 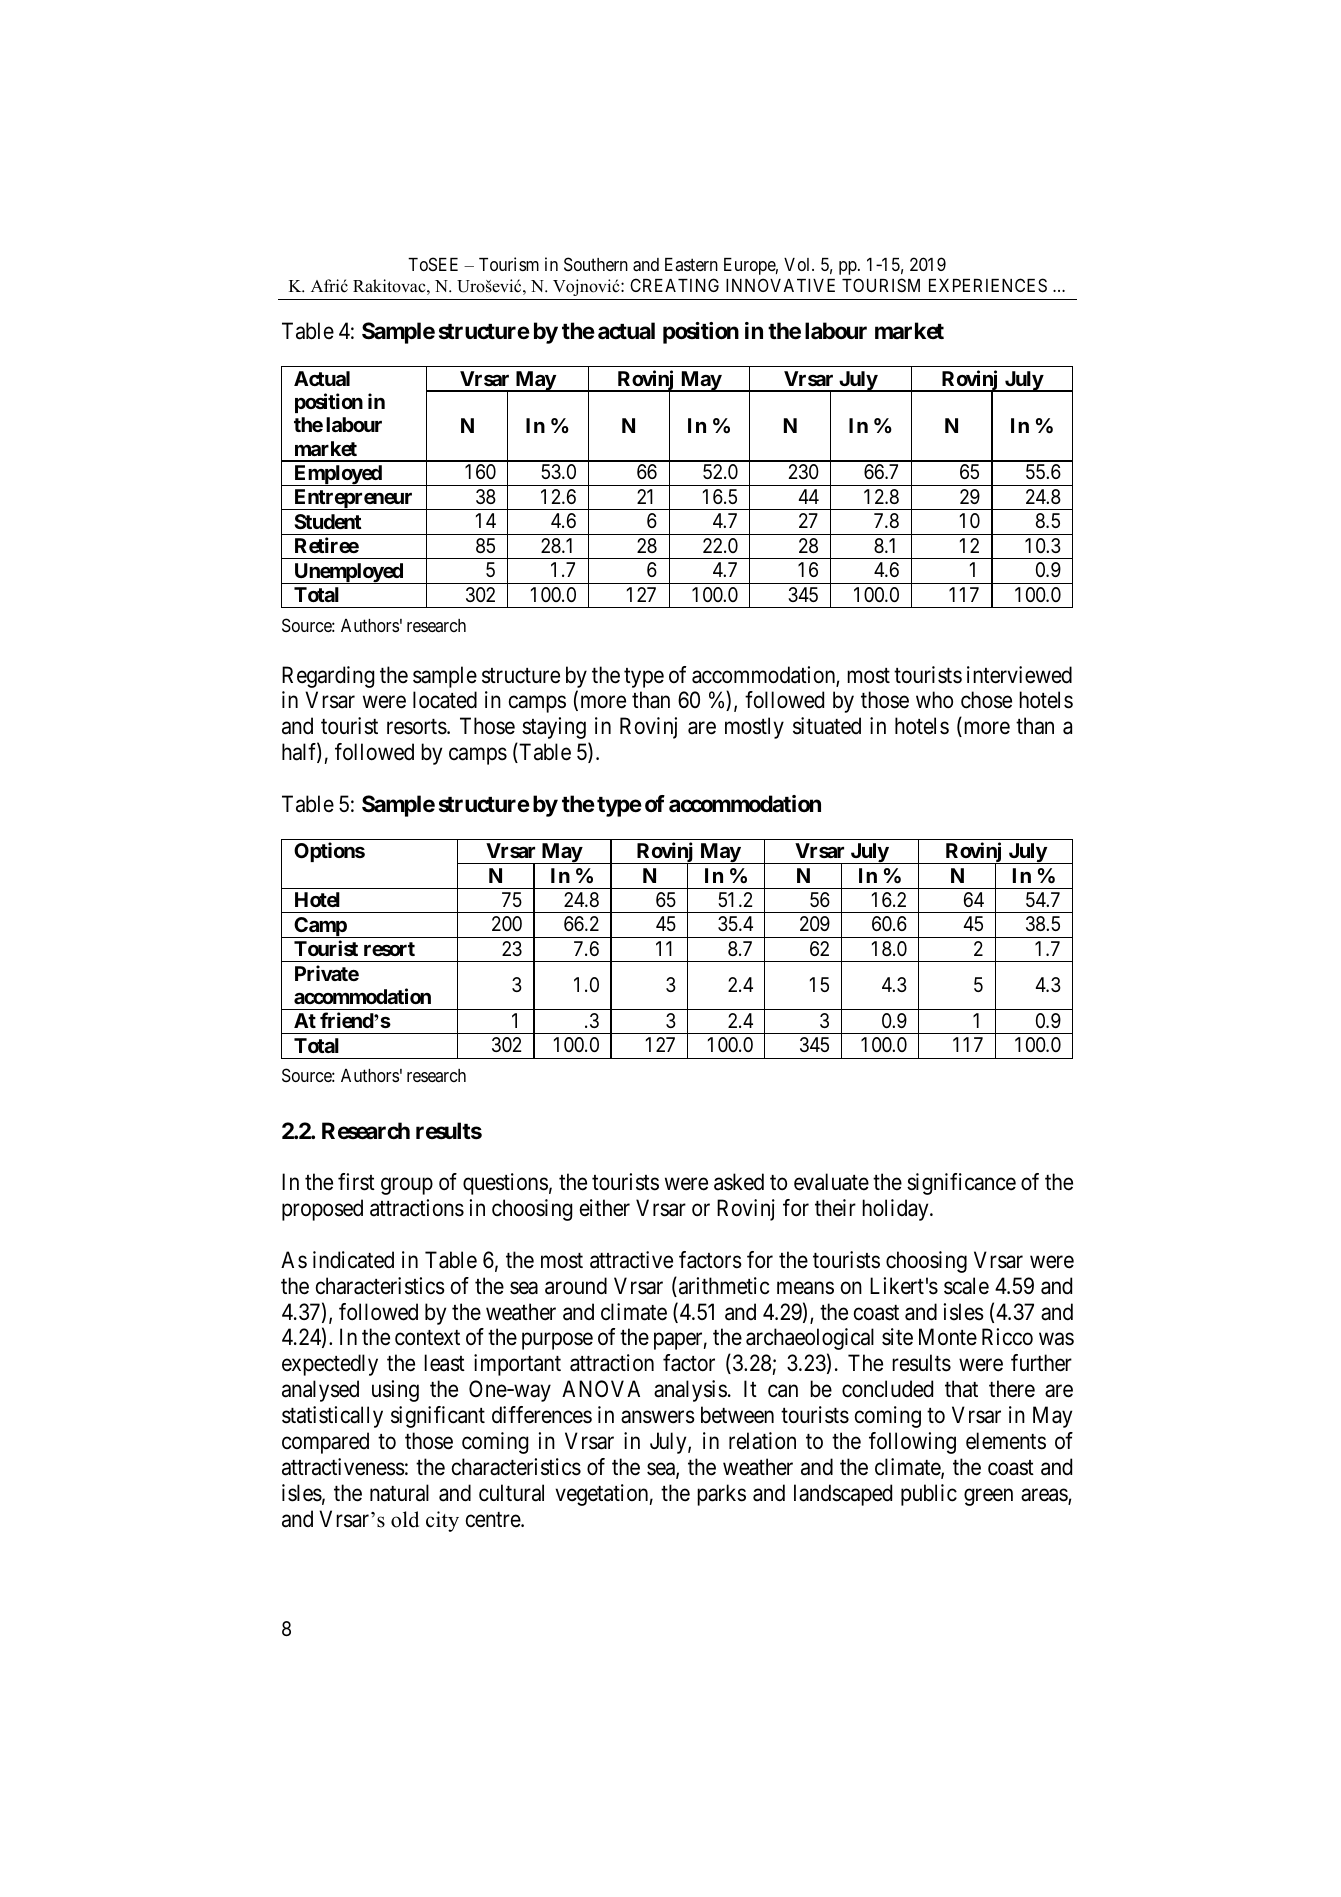 I want to click on group, so click(x=407, y=1186).
